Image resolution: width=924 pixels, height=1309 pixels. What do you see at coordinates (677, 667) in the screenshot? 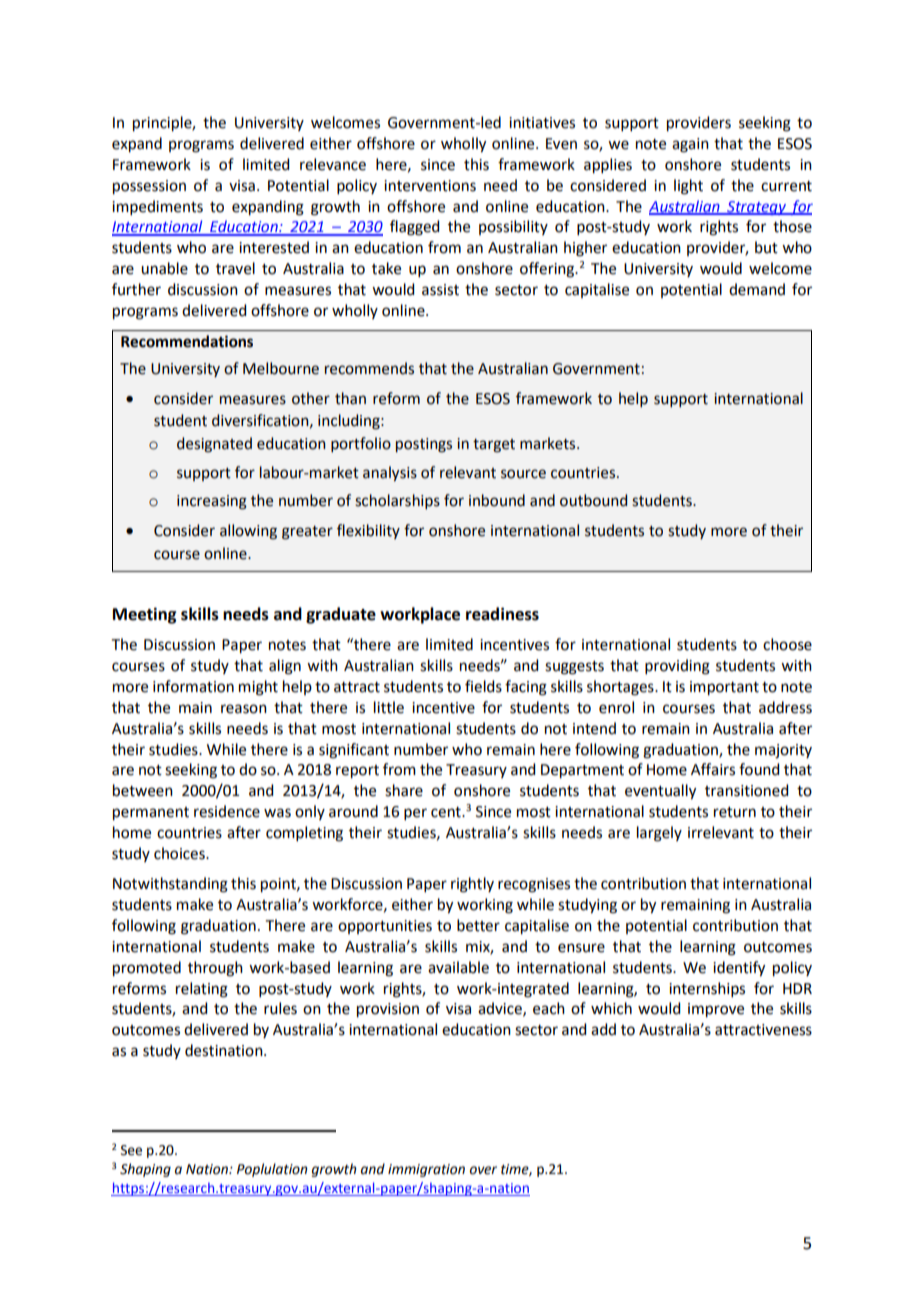
I see `providing` at bounding box center [677, 667].
